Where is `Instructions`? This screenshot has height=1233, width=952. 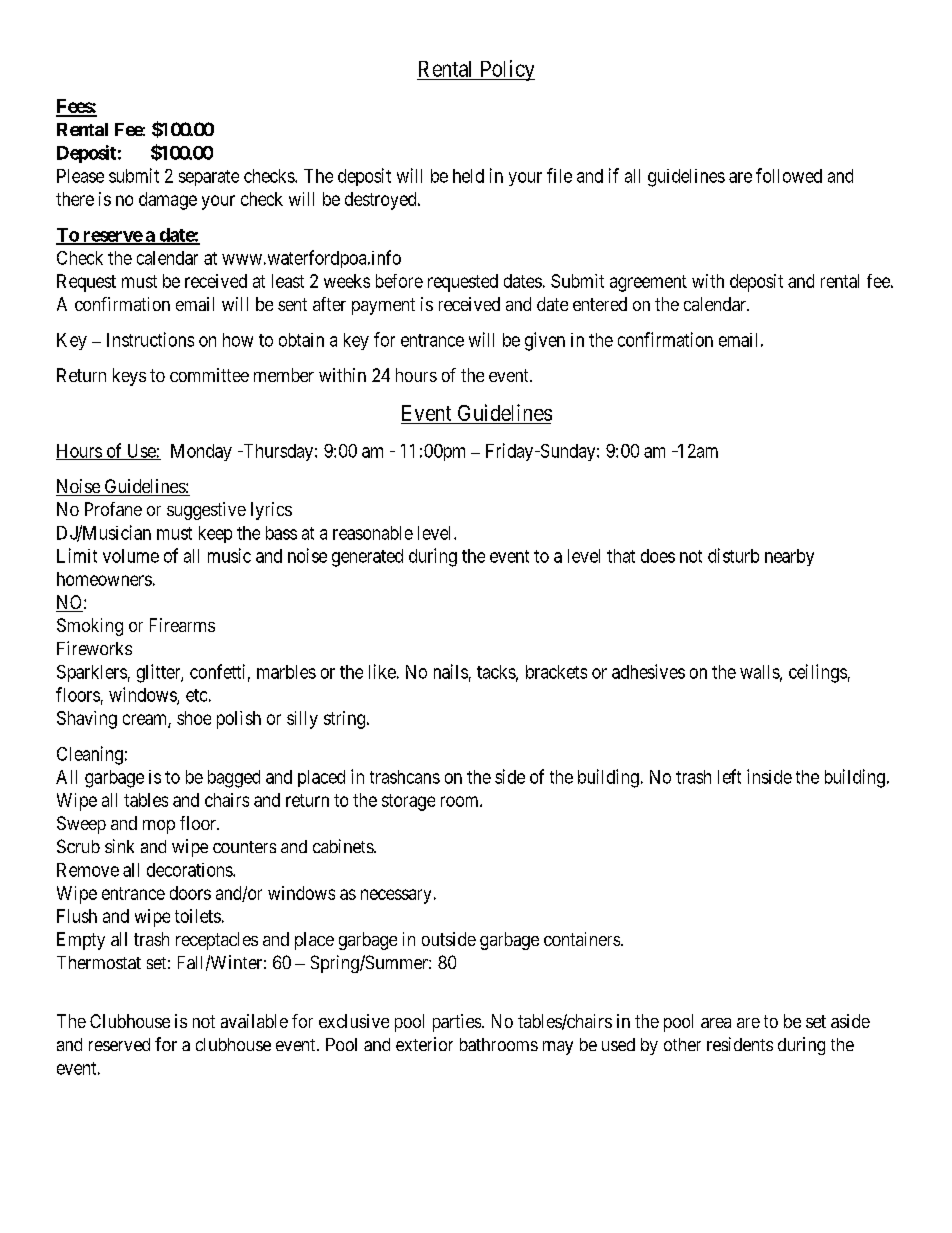
Instructions is located at coordinates (150, 339).
